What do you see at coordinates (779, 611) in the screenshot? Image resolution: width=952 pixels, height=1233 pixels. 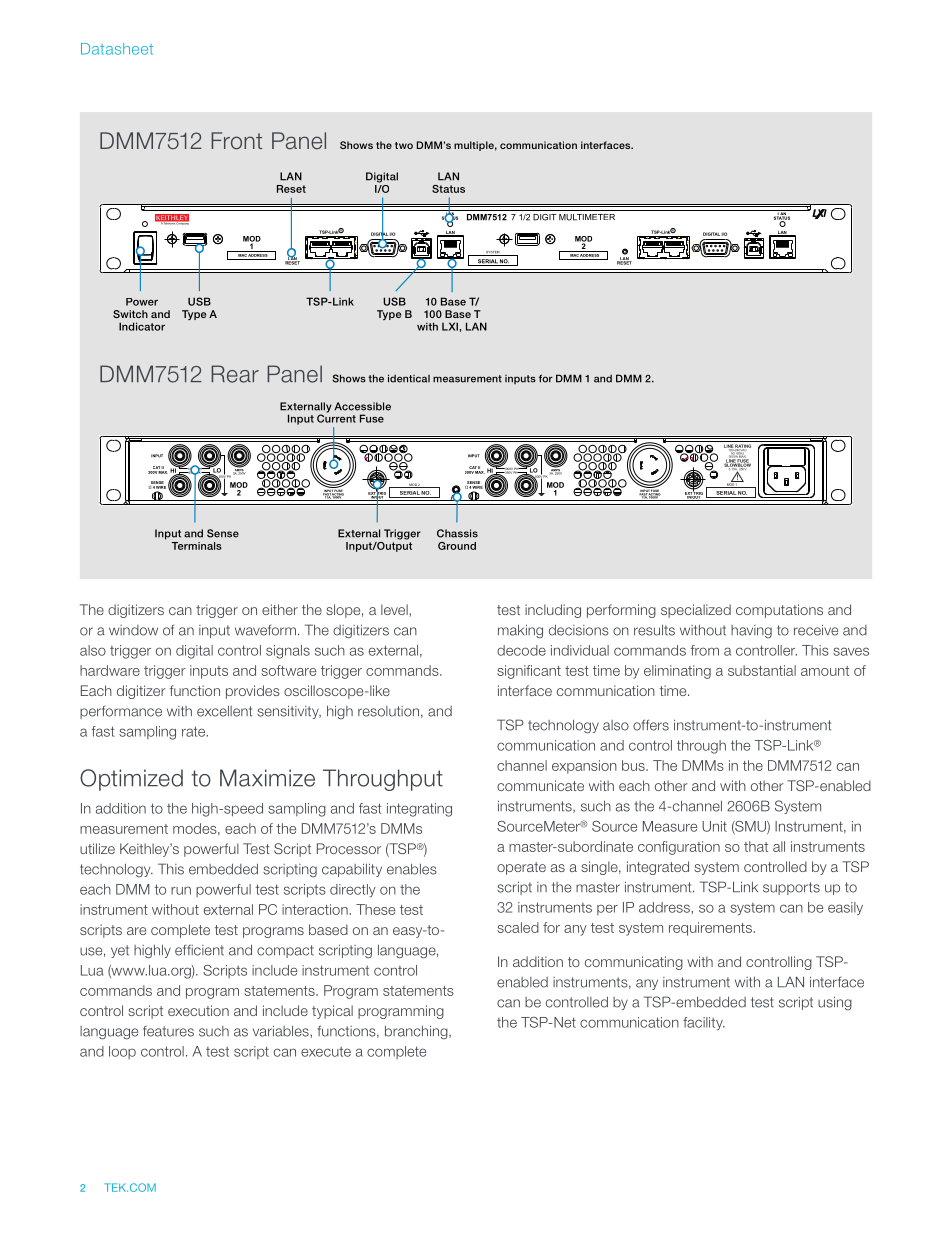 I see `computations` at bounding box center [779, 611].
